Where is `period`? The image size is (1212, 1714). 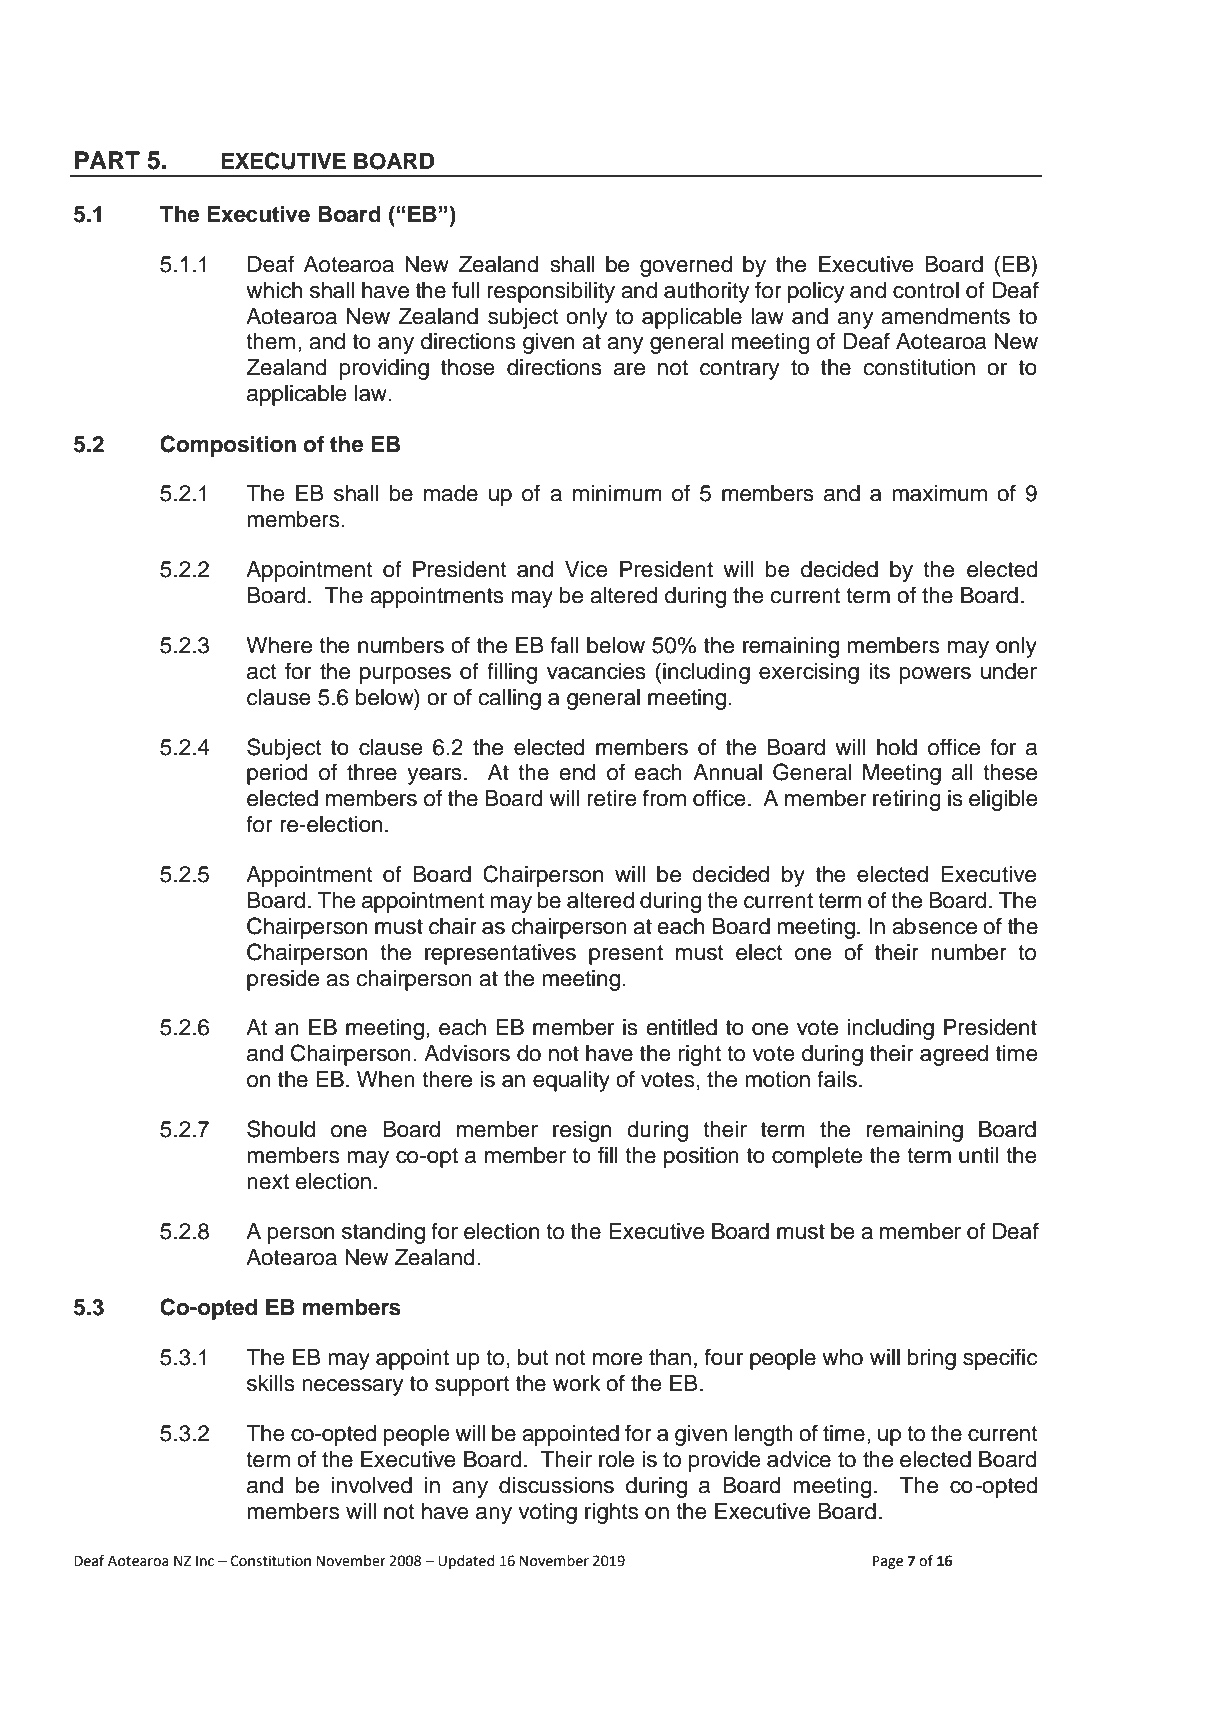 period is located at coordinates (277, 774).
